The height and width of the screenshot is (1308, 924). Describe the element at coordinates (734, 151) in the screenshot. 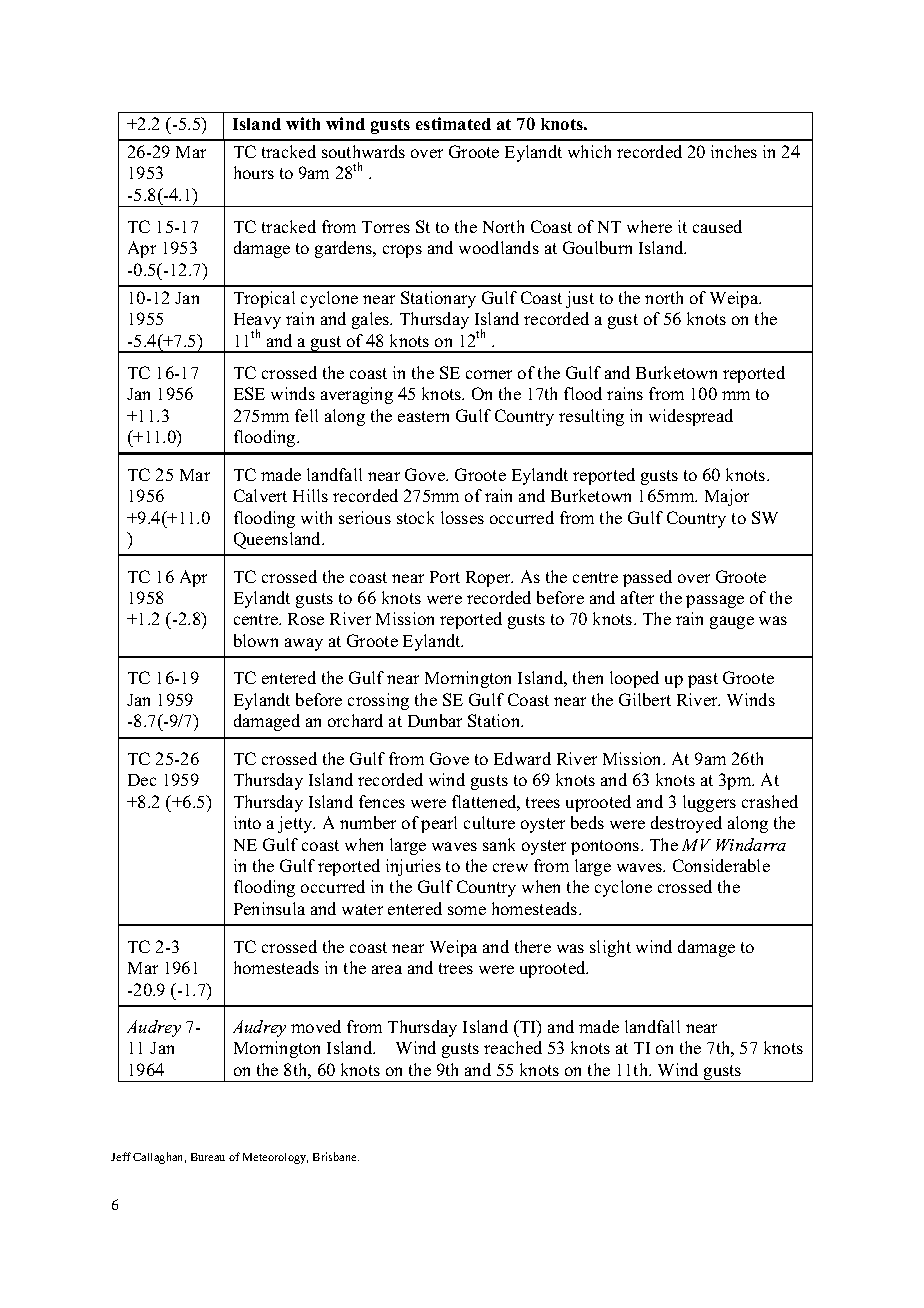

I see `inches` at that location.
